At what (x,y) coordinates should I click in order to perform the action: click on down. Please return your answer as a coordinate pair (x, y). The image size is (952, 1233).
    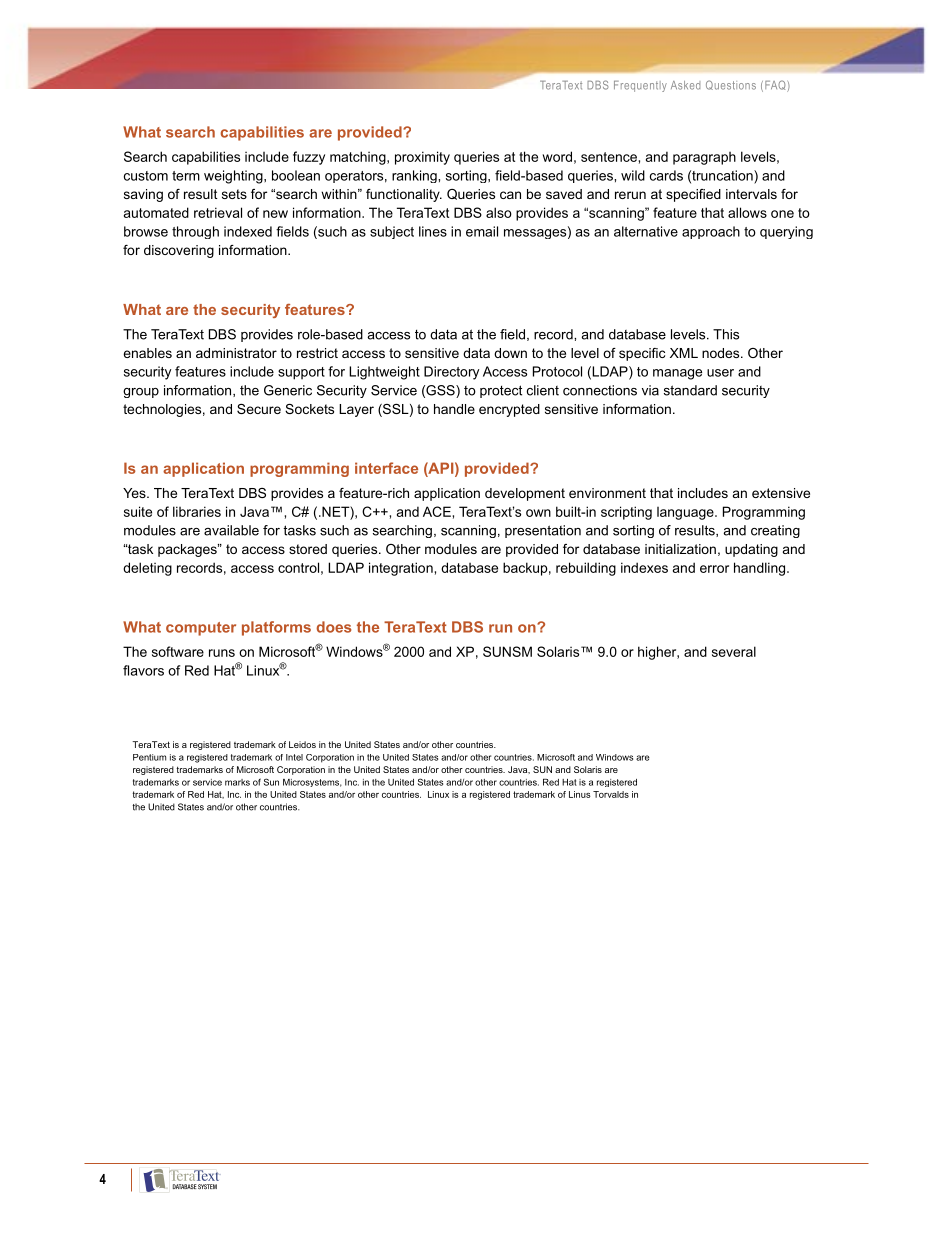
    Looking at the image, I should click on (510, 353).
